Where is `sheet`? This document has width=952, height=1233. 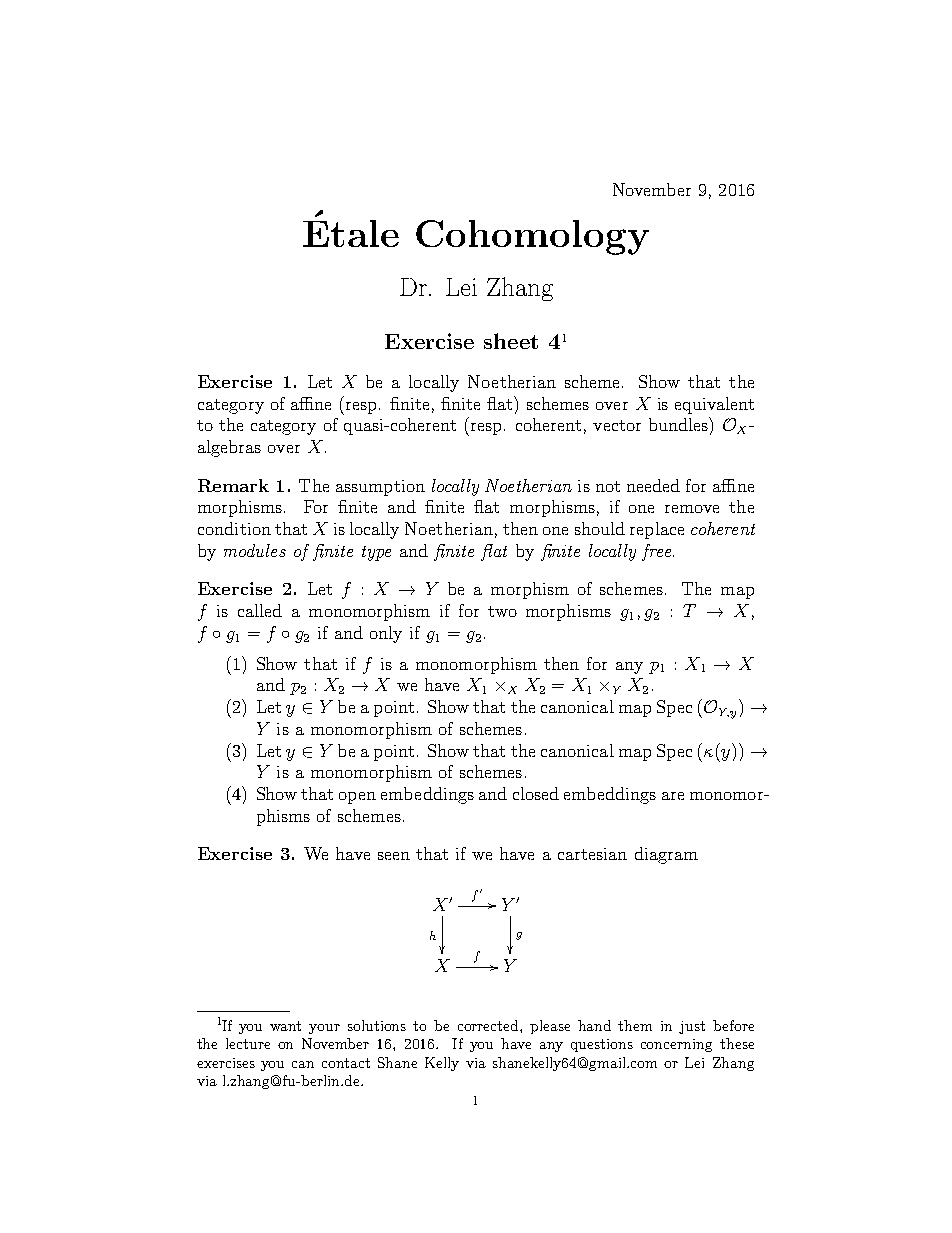 sheet is located at coordinates (511, 341).
